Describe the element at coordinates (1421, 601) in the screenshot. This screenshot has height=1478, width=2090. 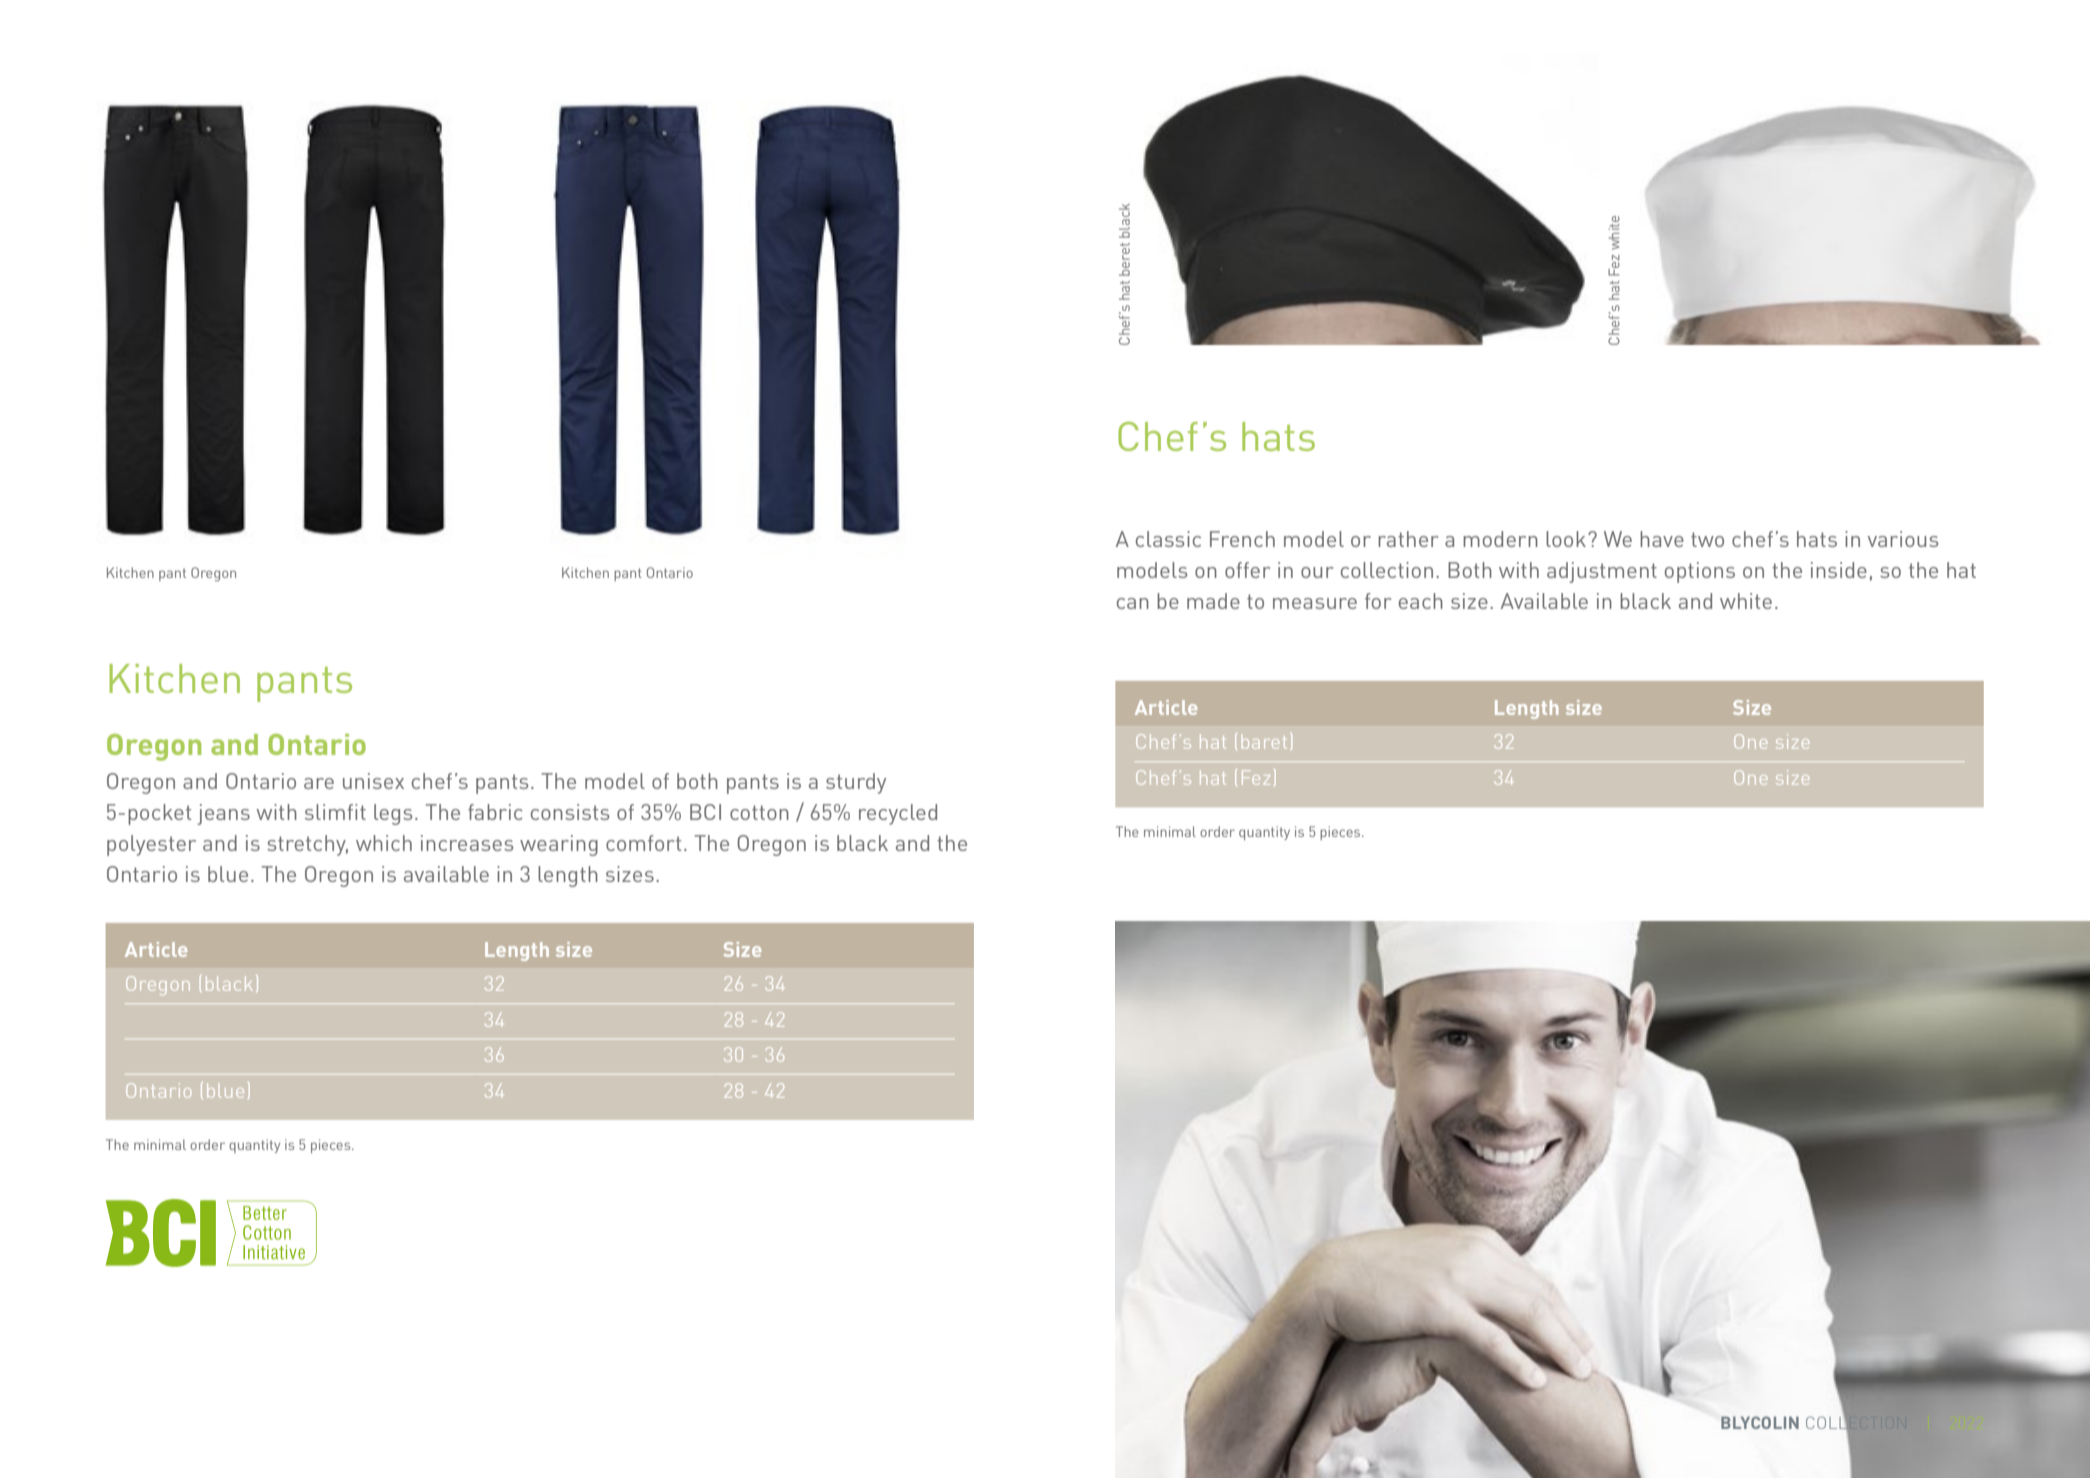
I see `each` at that location.
